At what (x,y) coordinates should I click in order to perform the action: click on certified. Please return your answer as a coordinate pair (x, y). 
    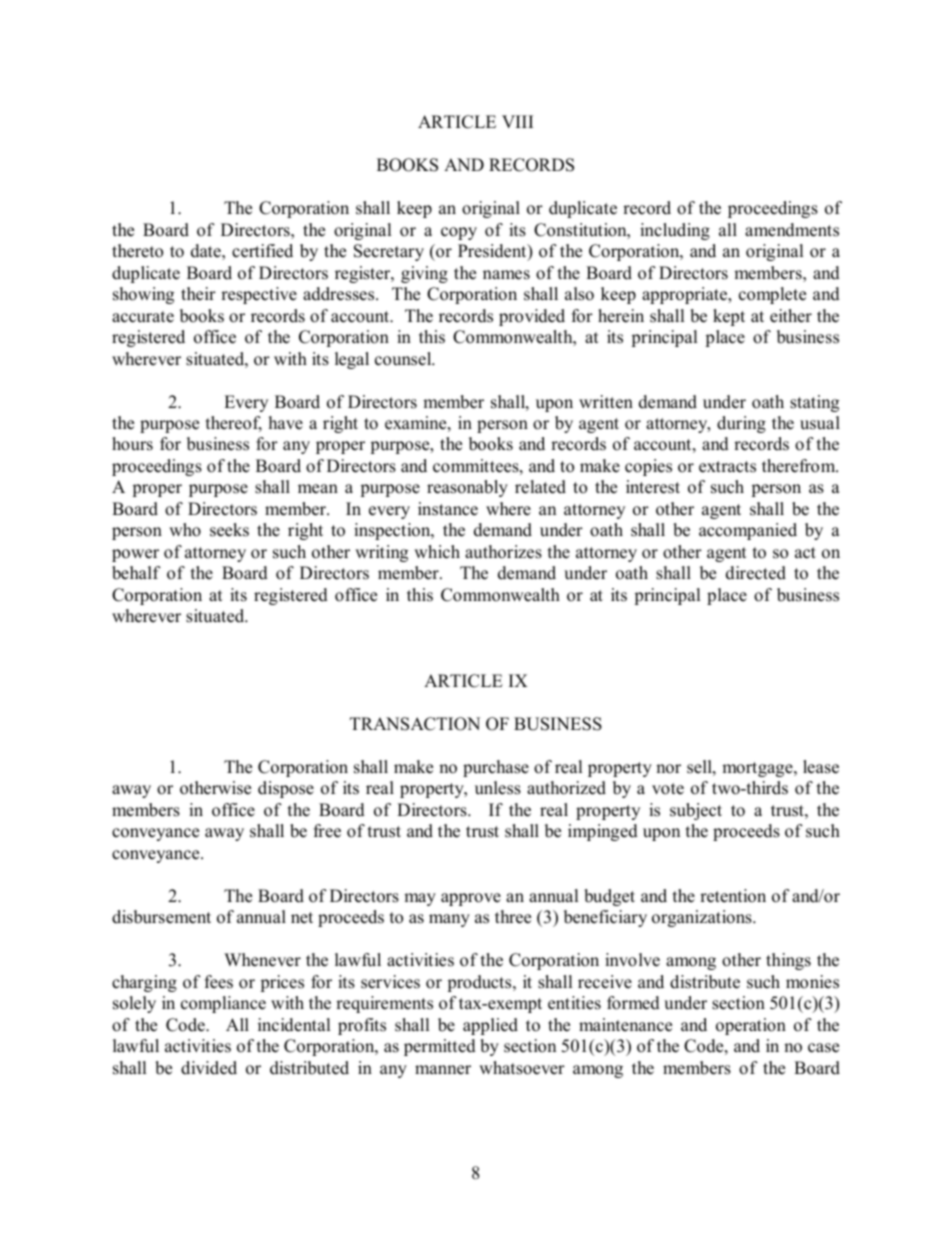
    Looking at the image, I should click on (262, 251).
